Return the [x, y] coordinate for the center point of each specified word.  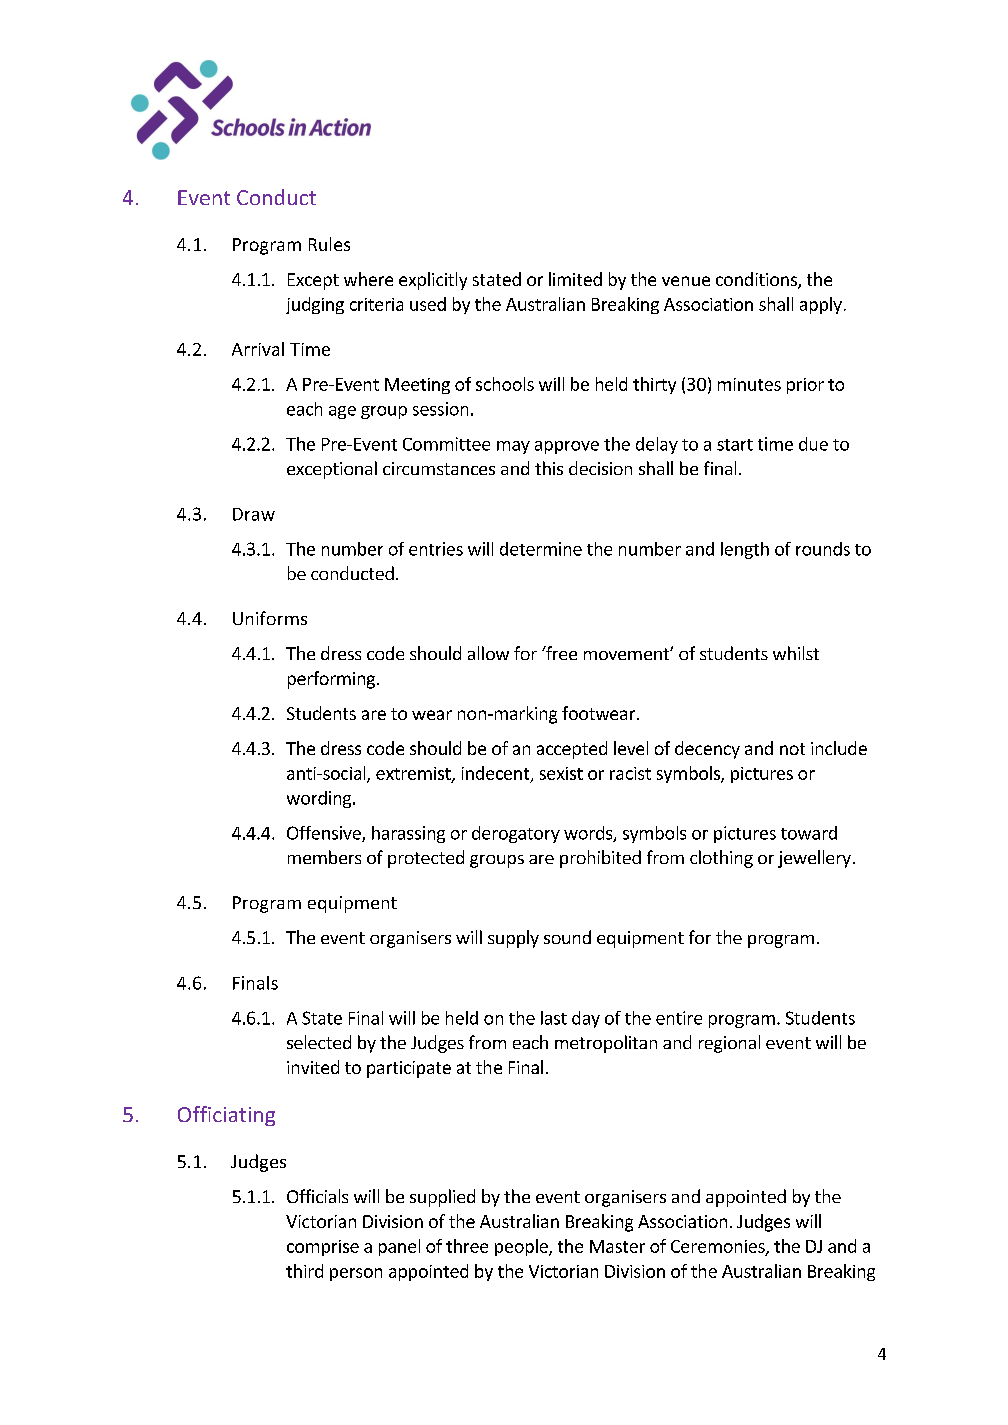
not [792, 749]
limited [575, 279]
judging [315, 305]
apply [821, 305]
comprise [323, 1248]
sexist [561, 773]
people [522, 1247]
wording [320, 799]
